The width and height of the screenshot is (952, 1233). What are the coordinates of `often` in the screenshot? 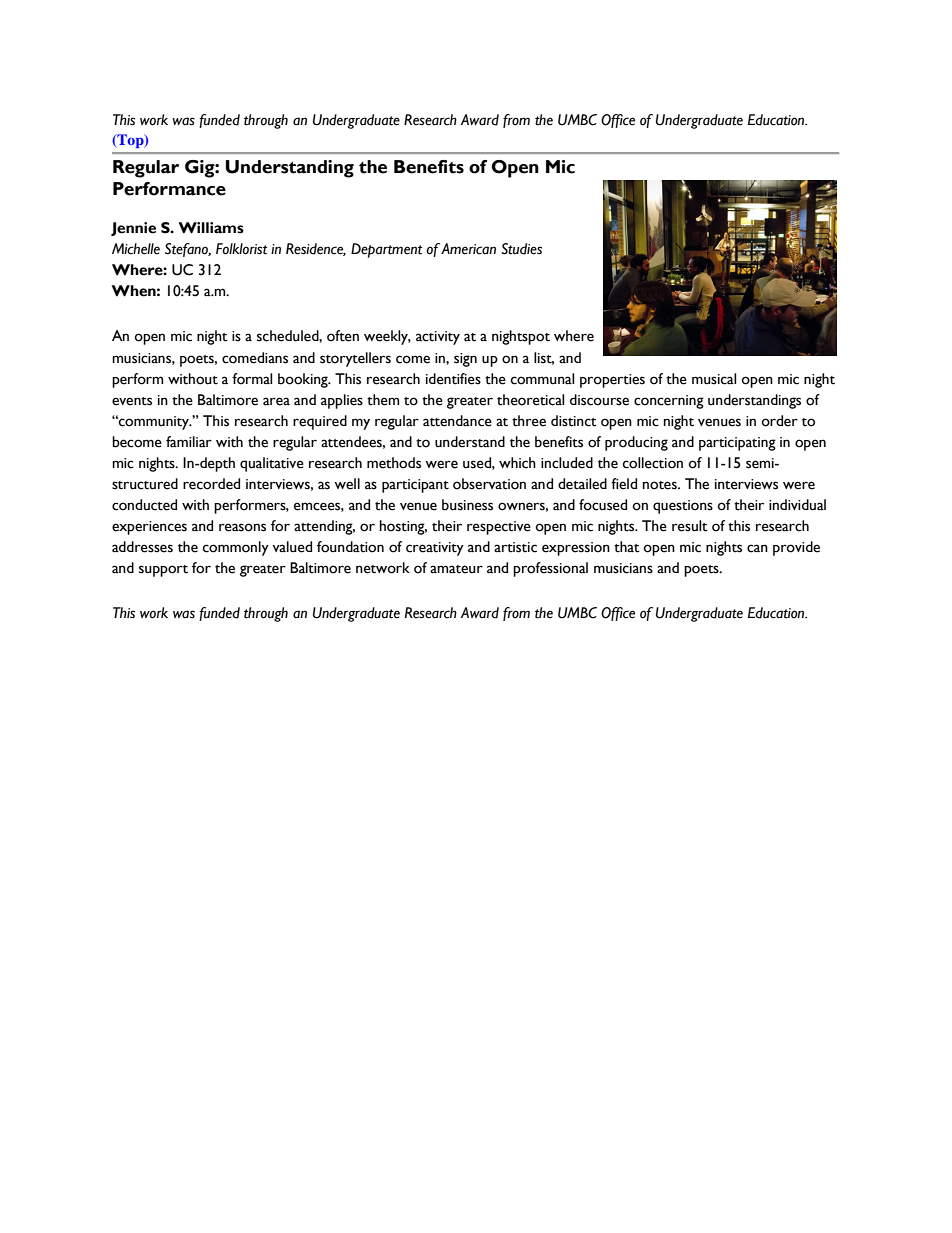 It's located at (343, 336).
